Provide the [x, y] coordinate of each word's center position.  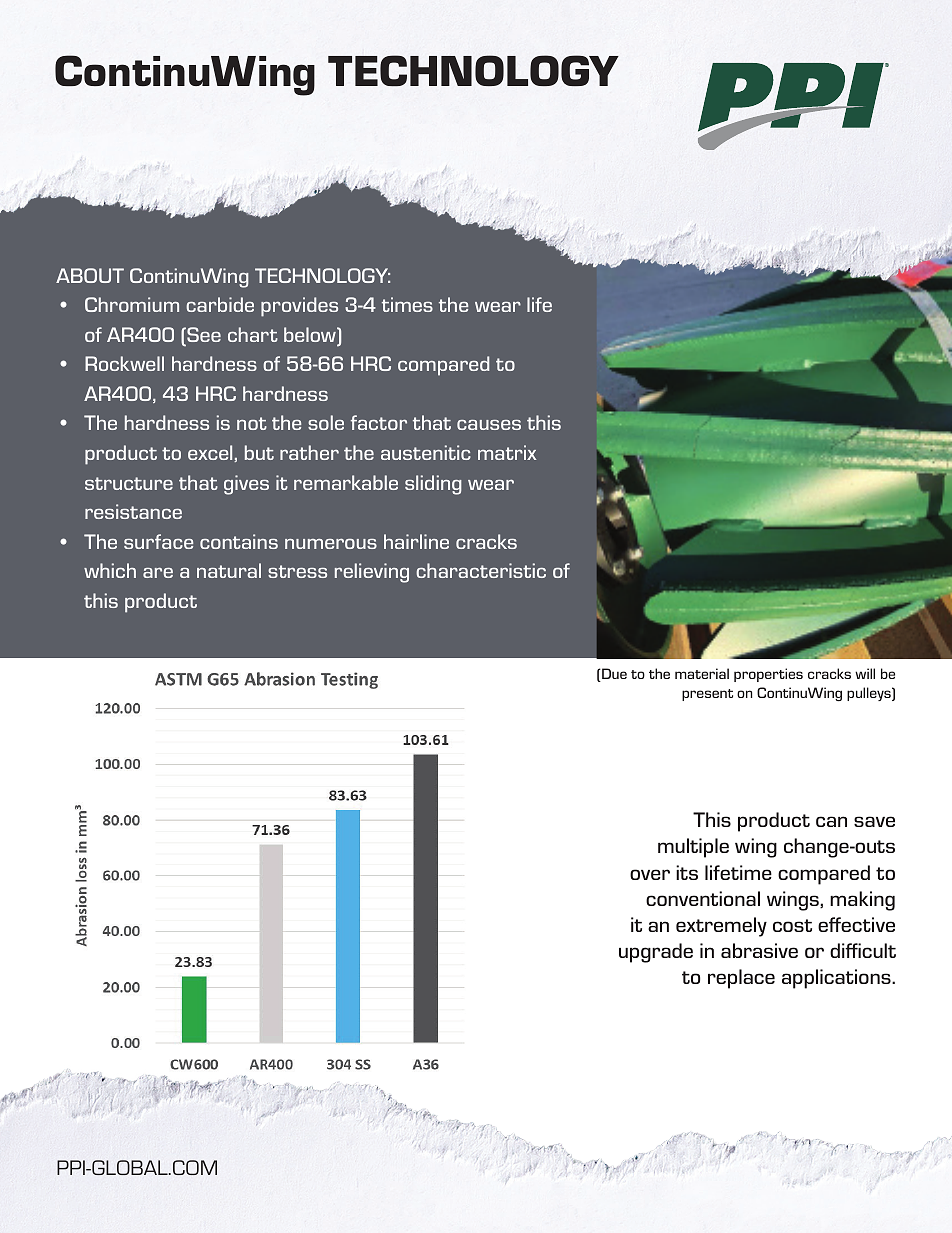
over [650, 874]
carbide [220, 304]
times [407, 304]
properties [768, 675]
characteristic [481, 570]
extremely [721, 927]
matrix [507, 452]
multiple [693, 848]
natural [229, 570]
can [831, 821]
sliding [433, 485]
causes [489, 425]
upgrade [656, 953]
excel [211, 453]
